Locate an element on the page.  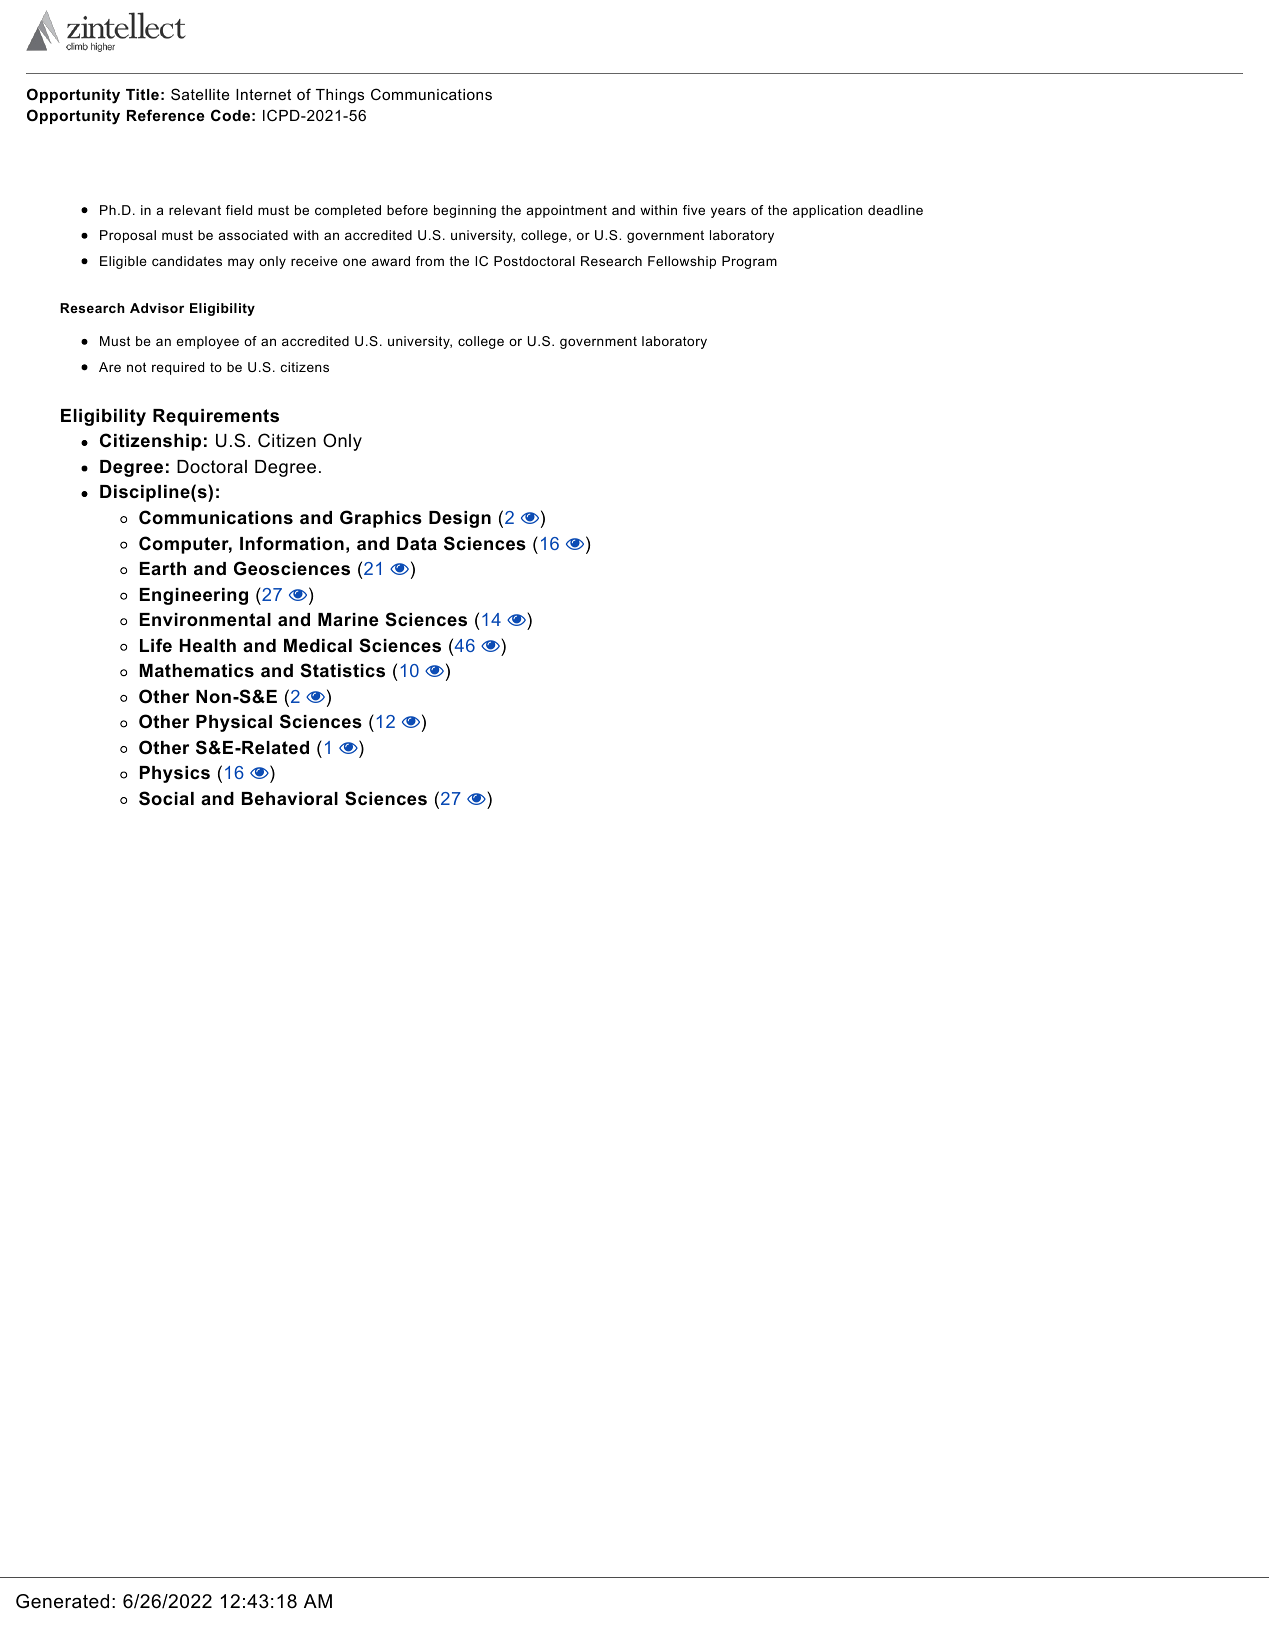
application is located at coordinates (828, 211).
